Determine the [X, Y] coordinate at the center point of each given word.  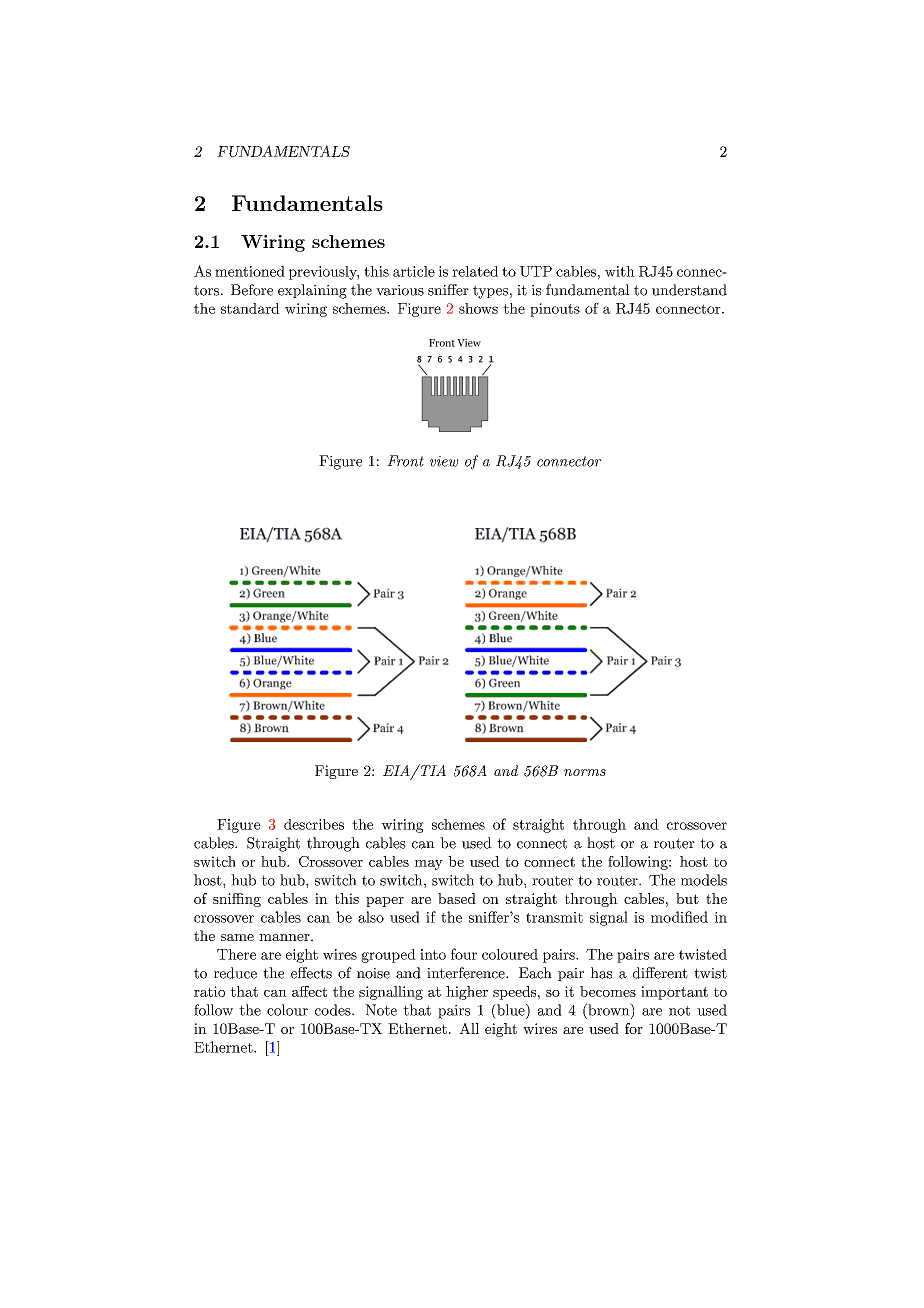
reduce [235, 973]
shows [478, 308]
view [444, 461]
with [620, 271]
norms [585, 772]
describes [314, 824]
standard [250, 308]
